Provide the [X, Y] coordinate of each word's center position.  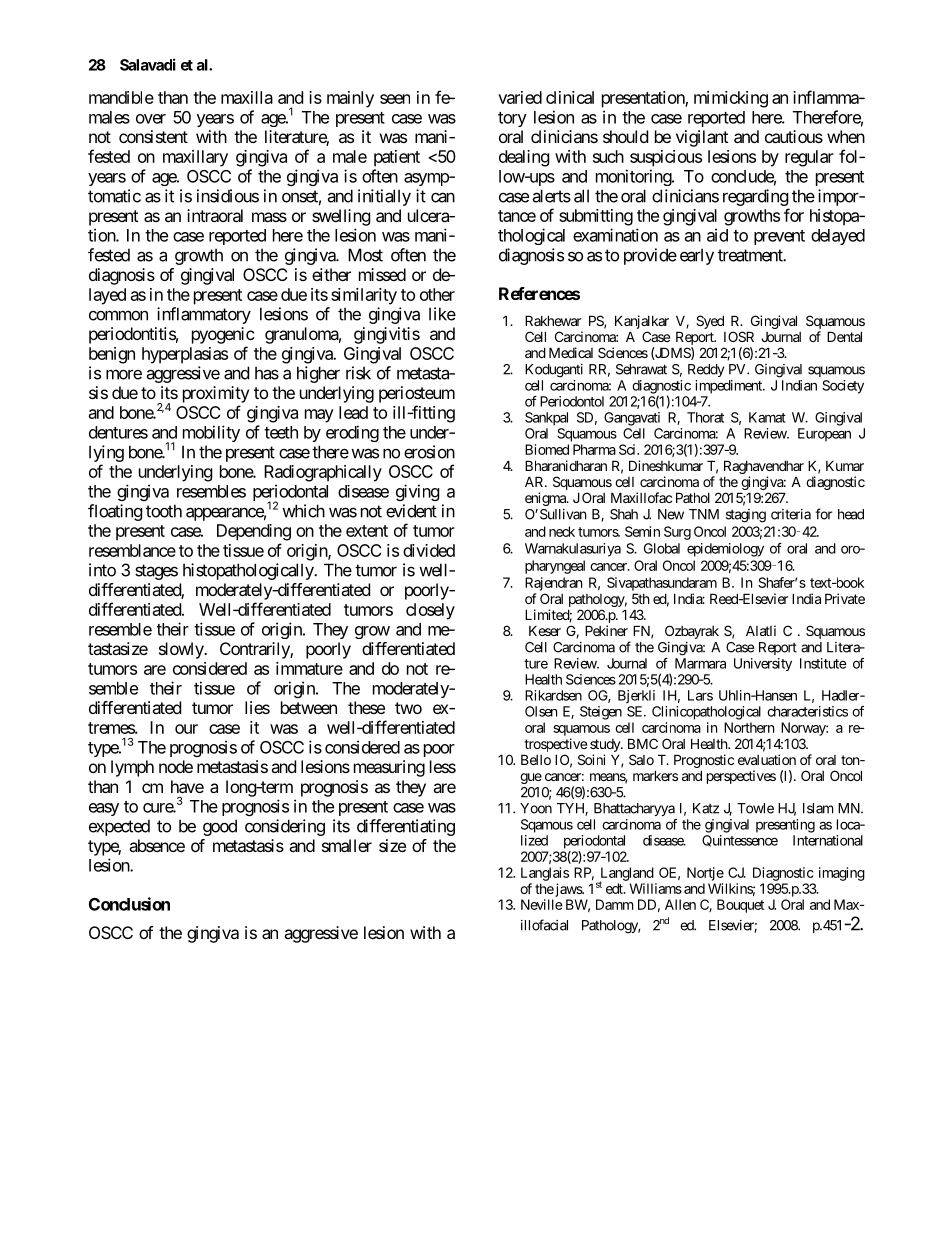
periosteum [417, 394]
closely [430, 611]
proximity [216, 394]
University [763, 664]
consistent [153, 136]
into [102, 570]
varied [520, 97]
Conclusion [129, 904]
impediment [729, 387]
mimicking [731, 99]
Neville [541, 904]
